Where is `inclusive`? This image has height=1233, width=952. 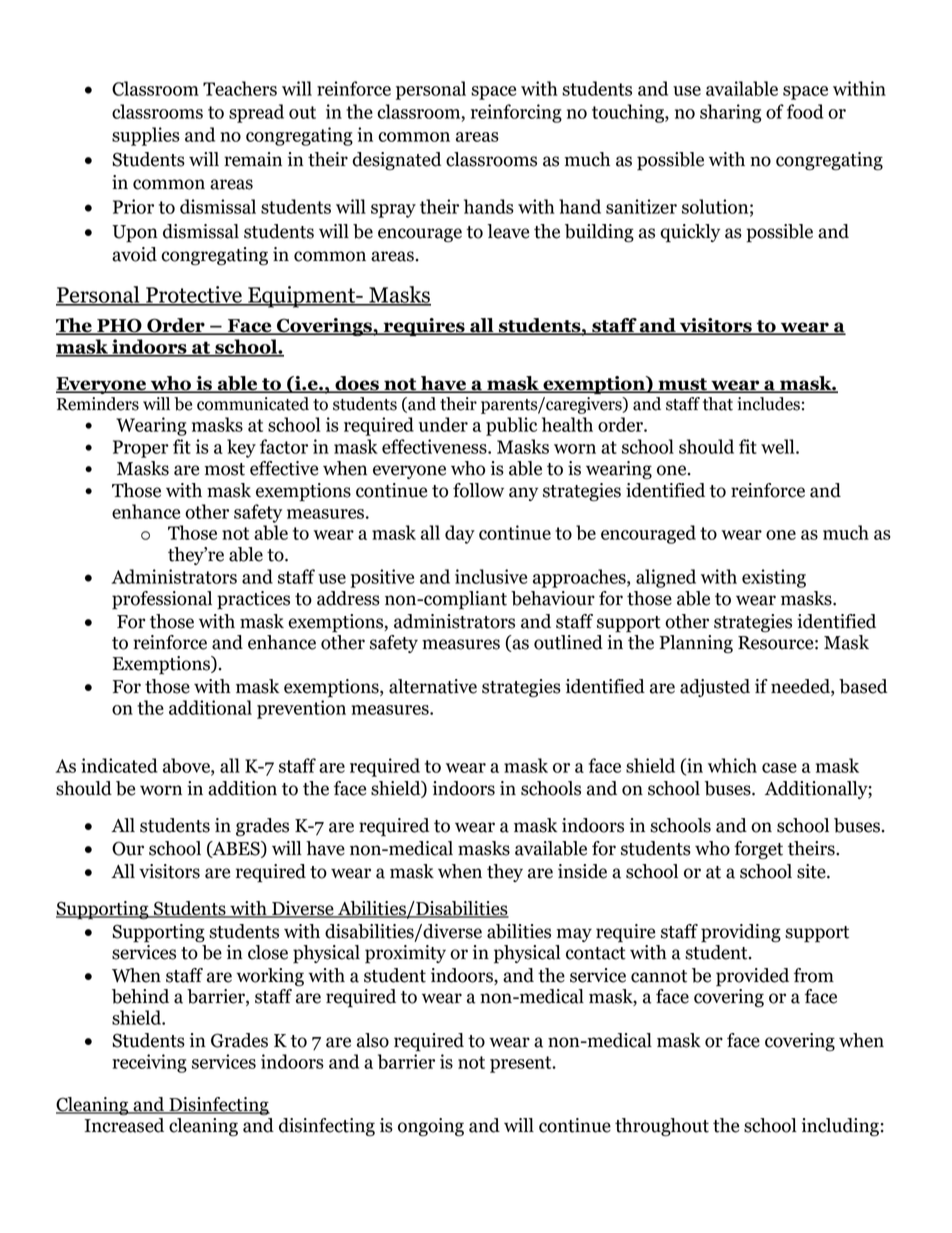 inclusive is located at coordinates (491, 576).
